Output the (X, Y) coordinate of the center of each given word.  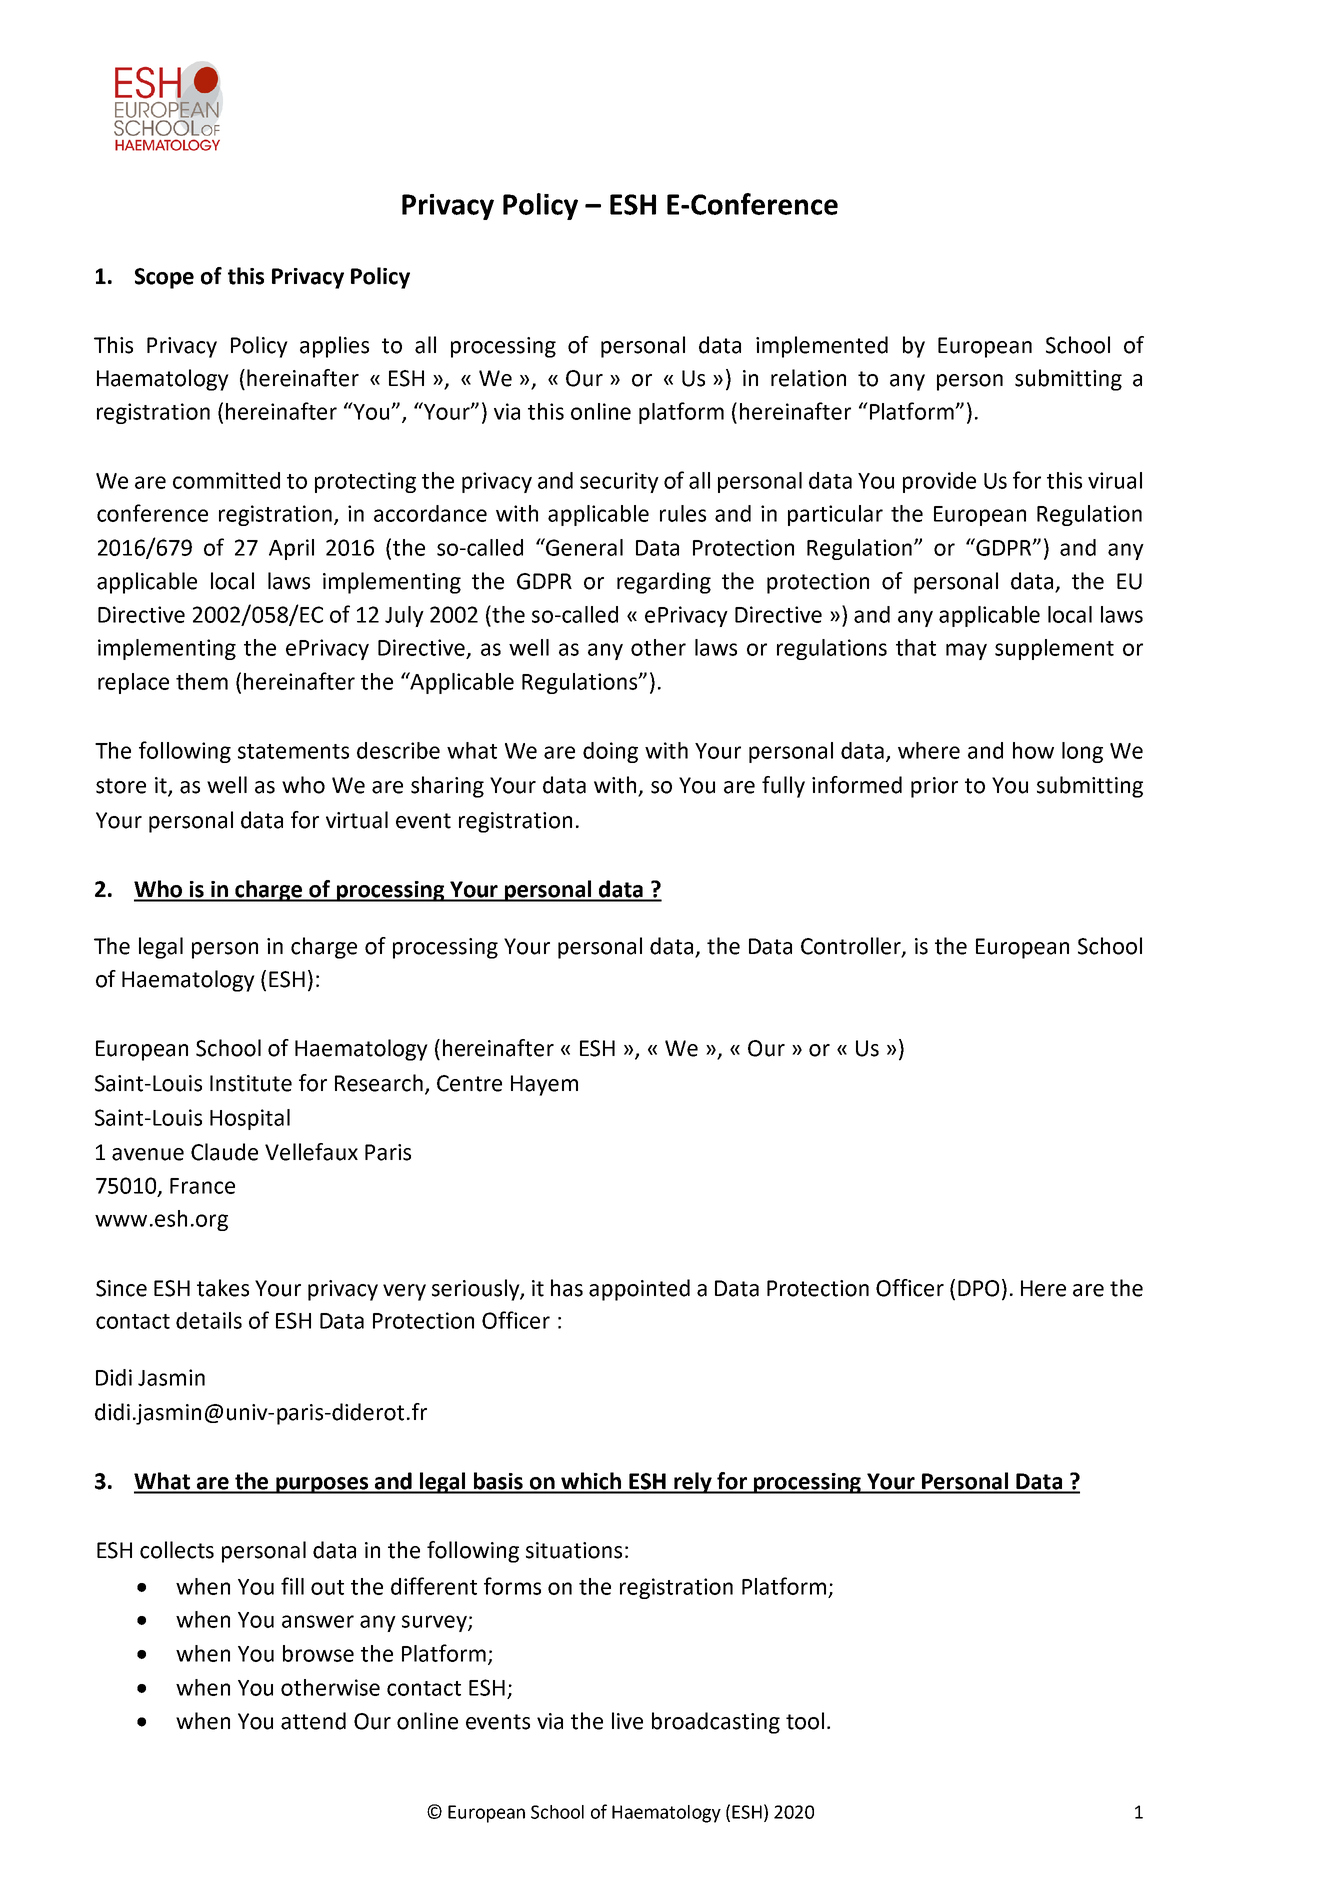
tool (805, 1721)
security (619, 482)
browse (318, 1653)
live (627, 1721)
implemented (822, 347)
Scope (164, 278)
